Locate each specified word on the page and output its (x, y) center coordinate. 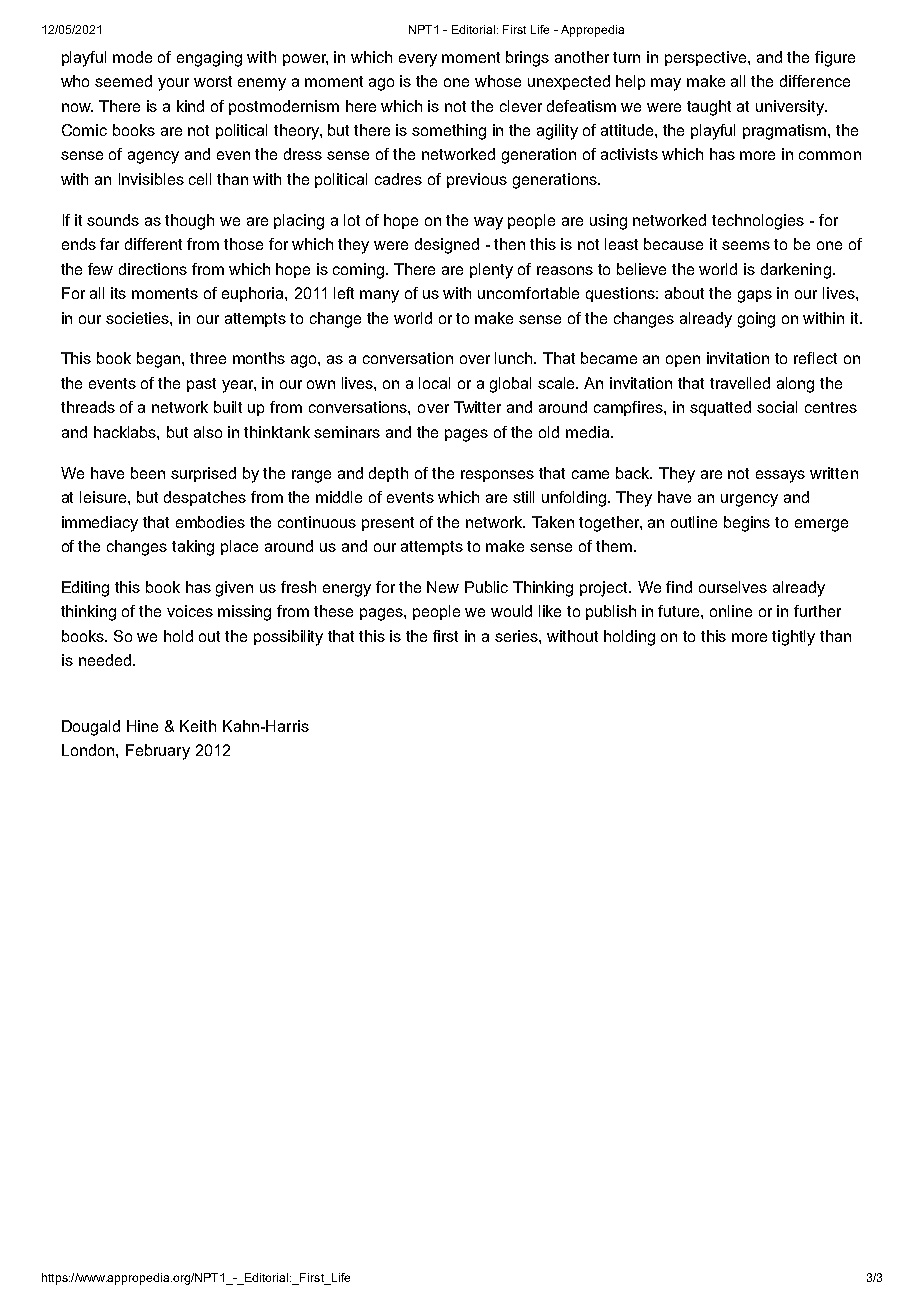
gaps (755, 296)
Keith (198, 726)
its (118, 293)
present (388, 524)
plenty (491, 271)
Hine (142, 726)
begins (747, 524)
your (173, 84)
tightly (793, 638)
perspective (707, 58)
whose (498, 81)
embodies (210, 522)
